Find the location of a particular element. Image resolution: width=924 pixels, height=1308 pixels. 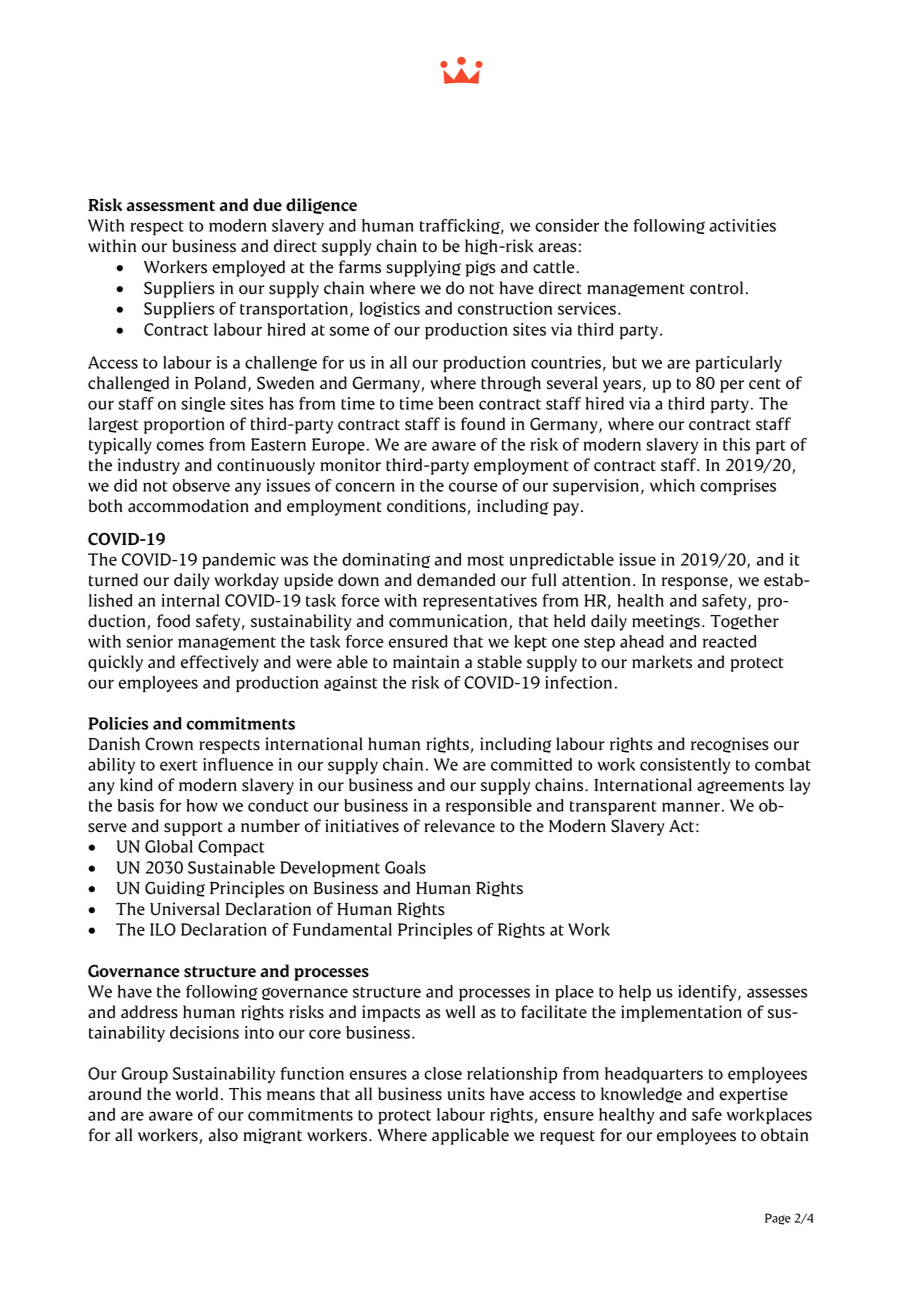

Together is located at coordinates (744, 622).
